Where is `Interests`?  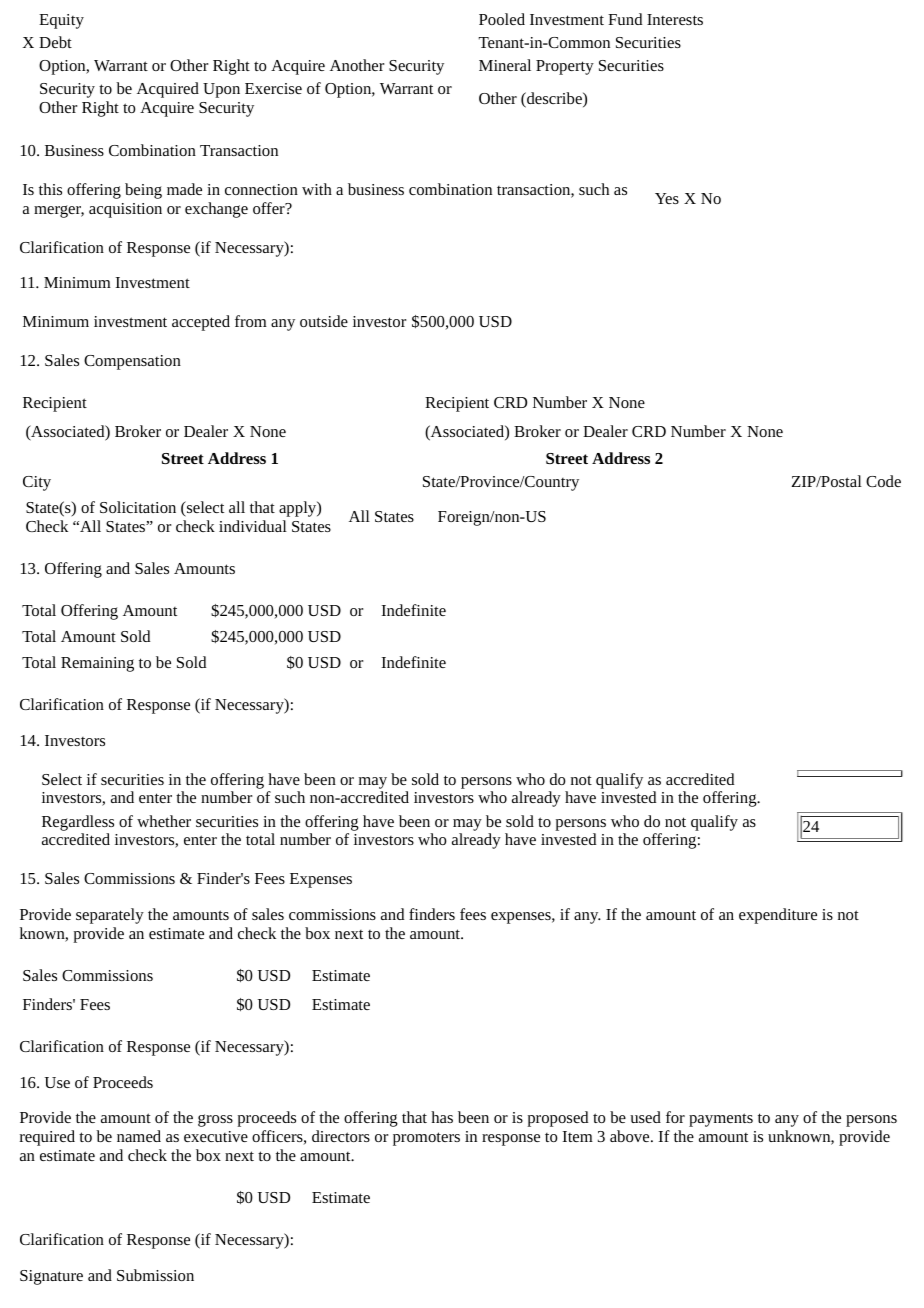 Interests is located at coordinates (675, 19).
